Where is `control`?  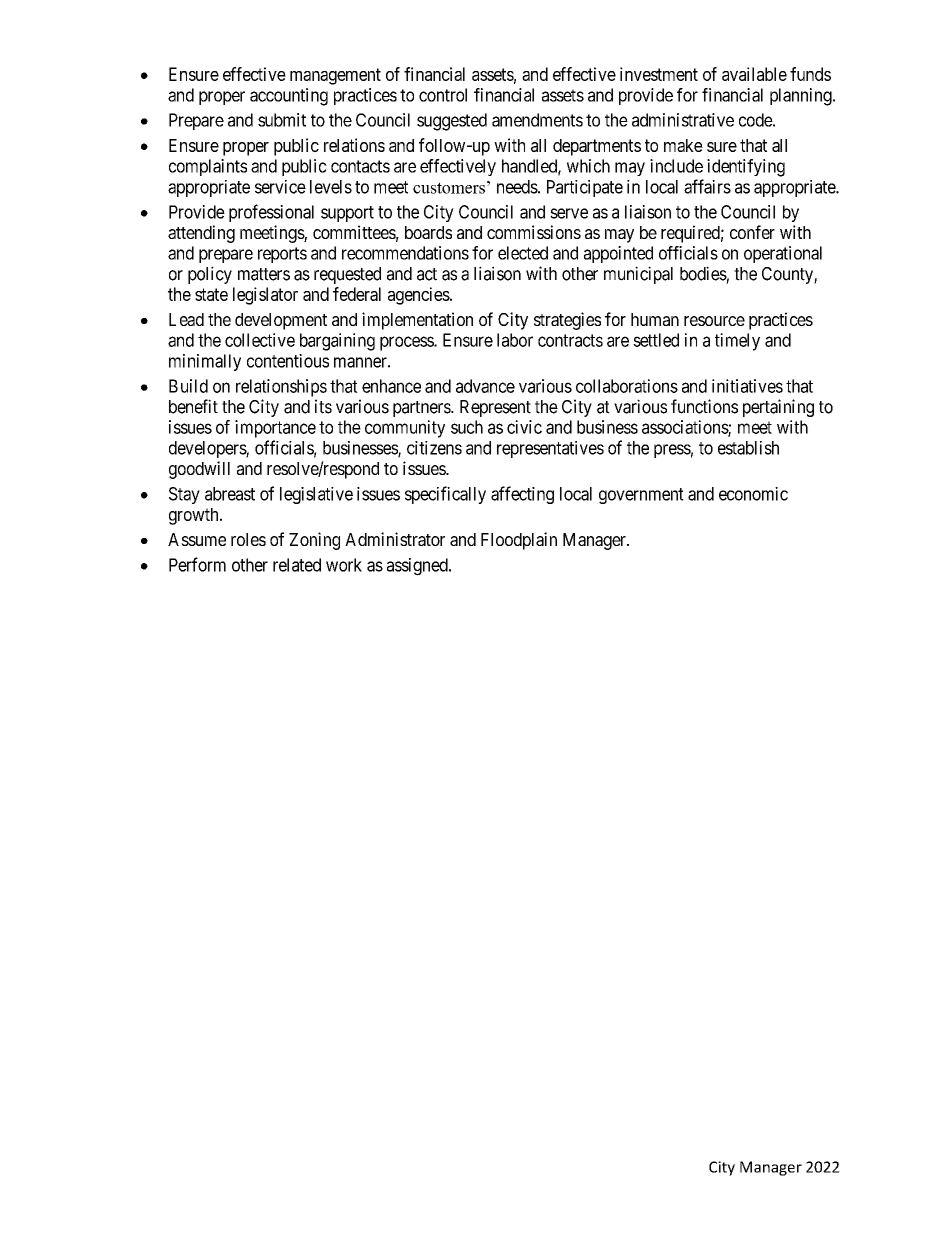
control is located at coordinates (443, 95).
